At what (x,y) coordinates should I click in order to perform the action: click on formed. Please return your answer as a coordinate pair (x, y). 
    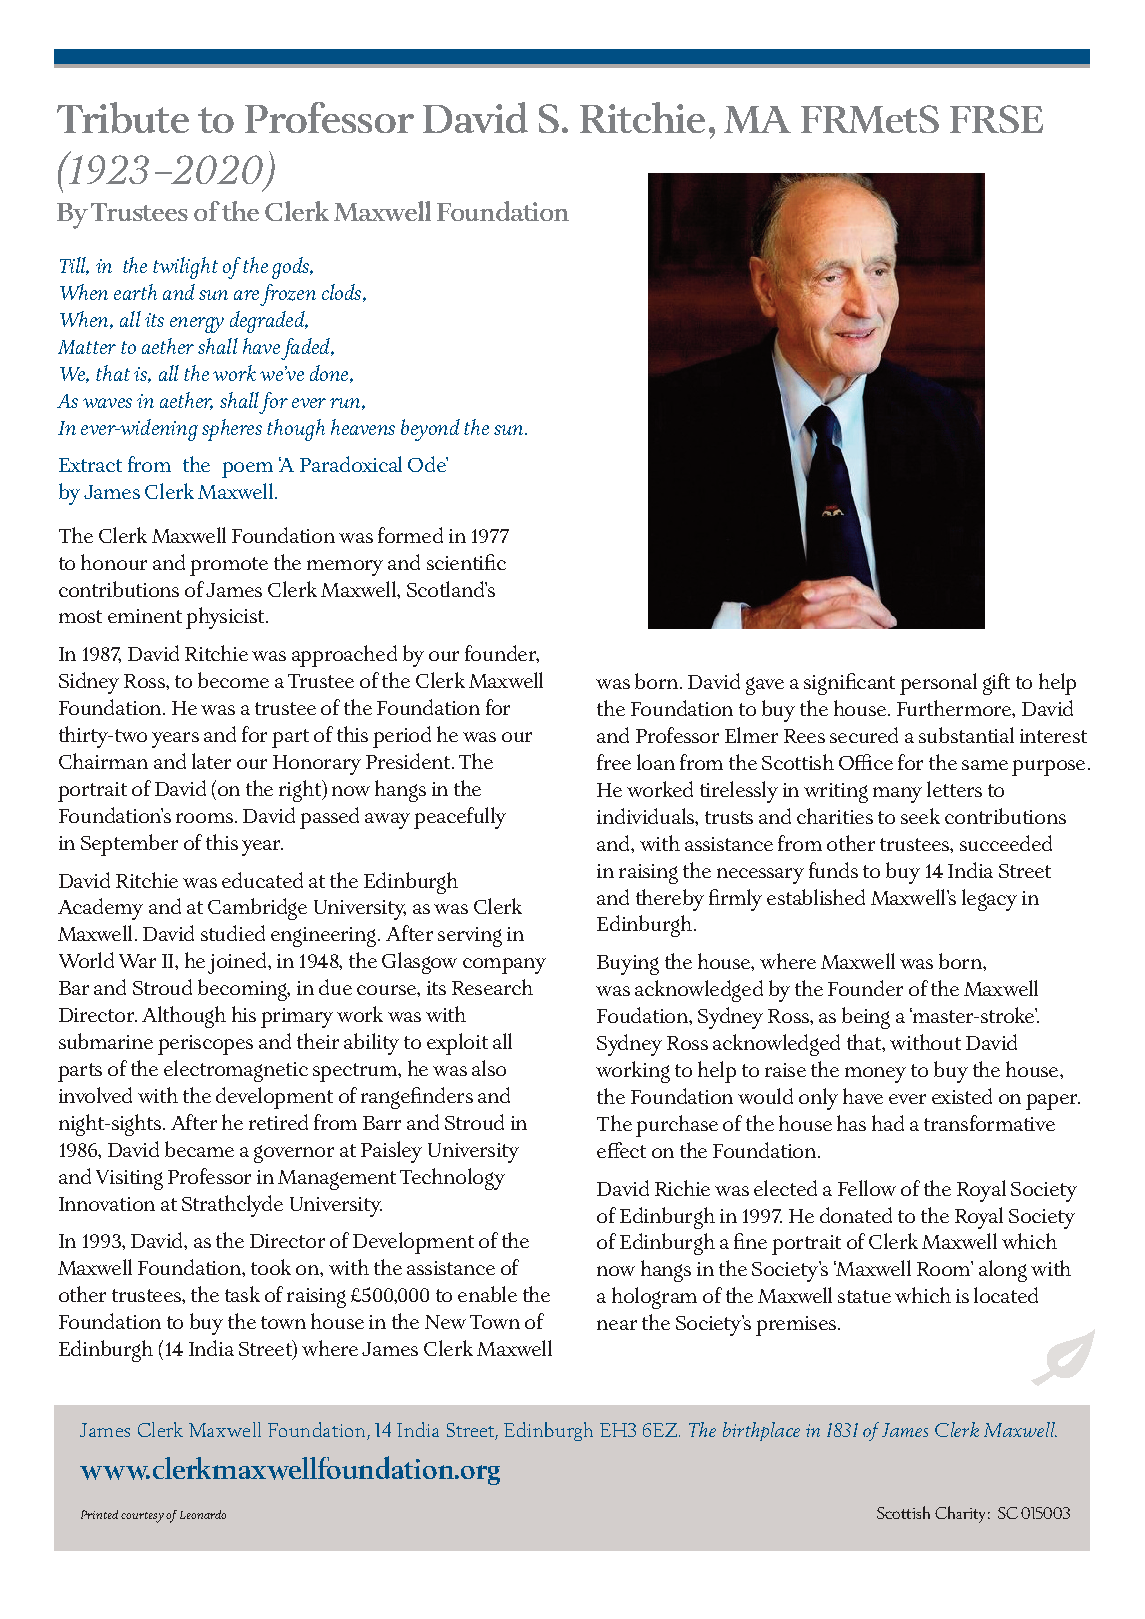
    Looking at the image, I should click on (410, 535).
